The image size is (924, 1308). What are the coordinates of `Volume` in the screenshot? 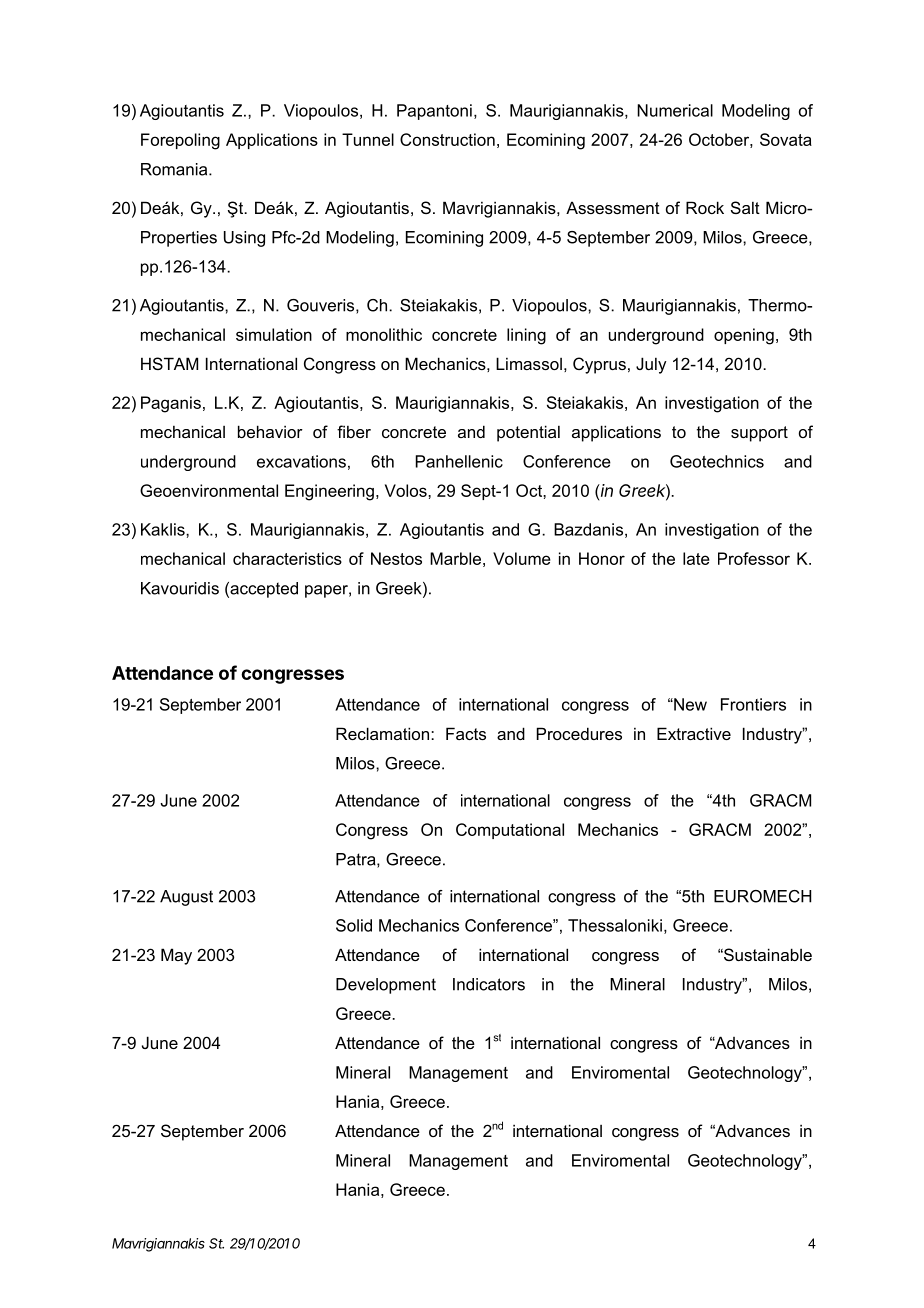 It's located at (522, 558).
